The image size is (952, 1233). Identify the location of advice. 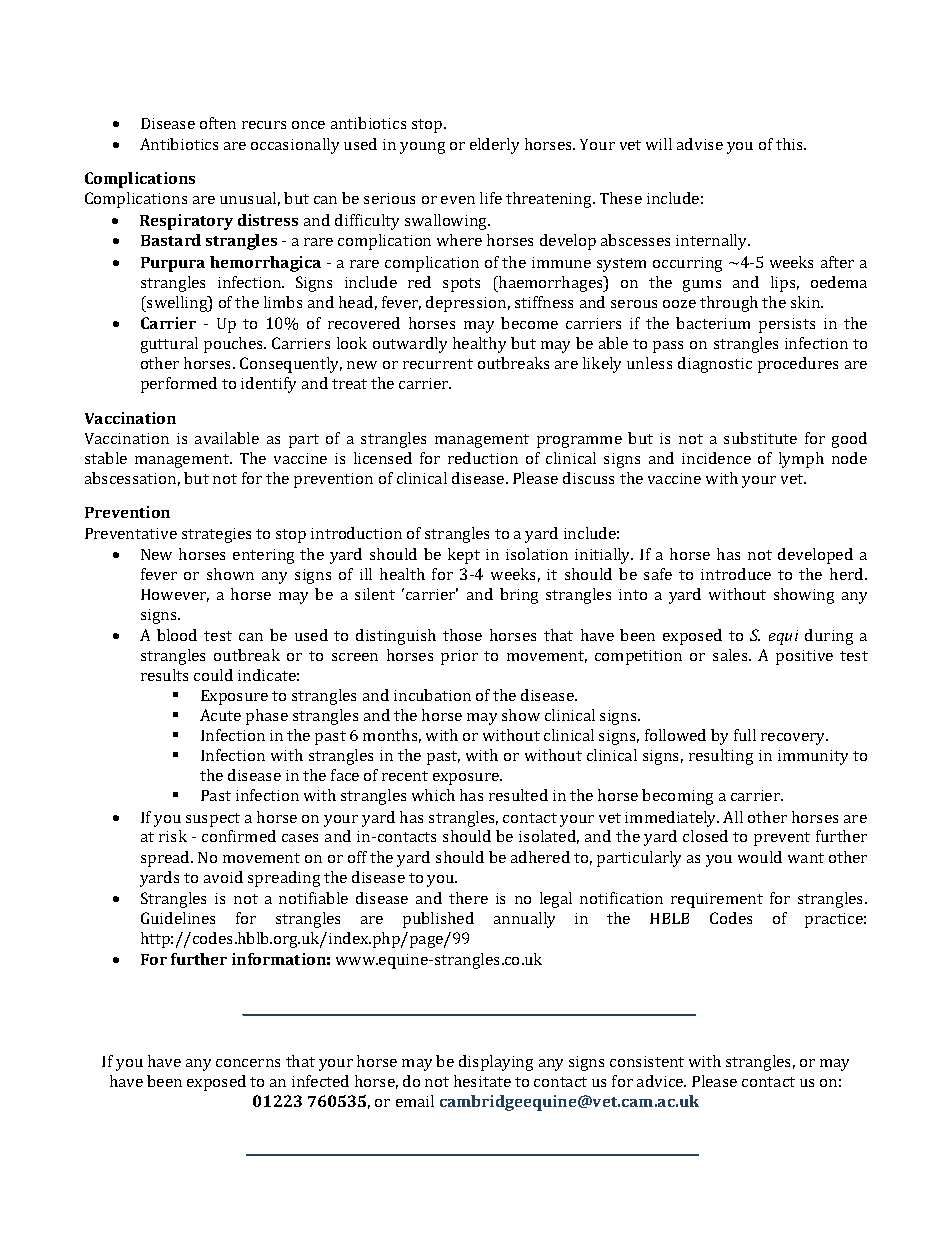
(661, 1081).
